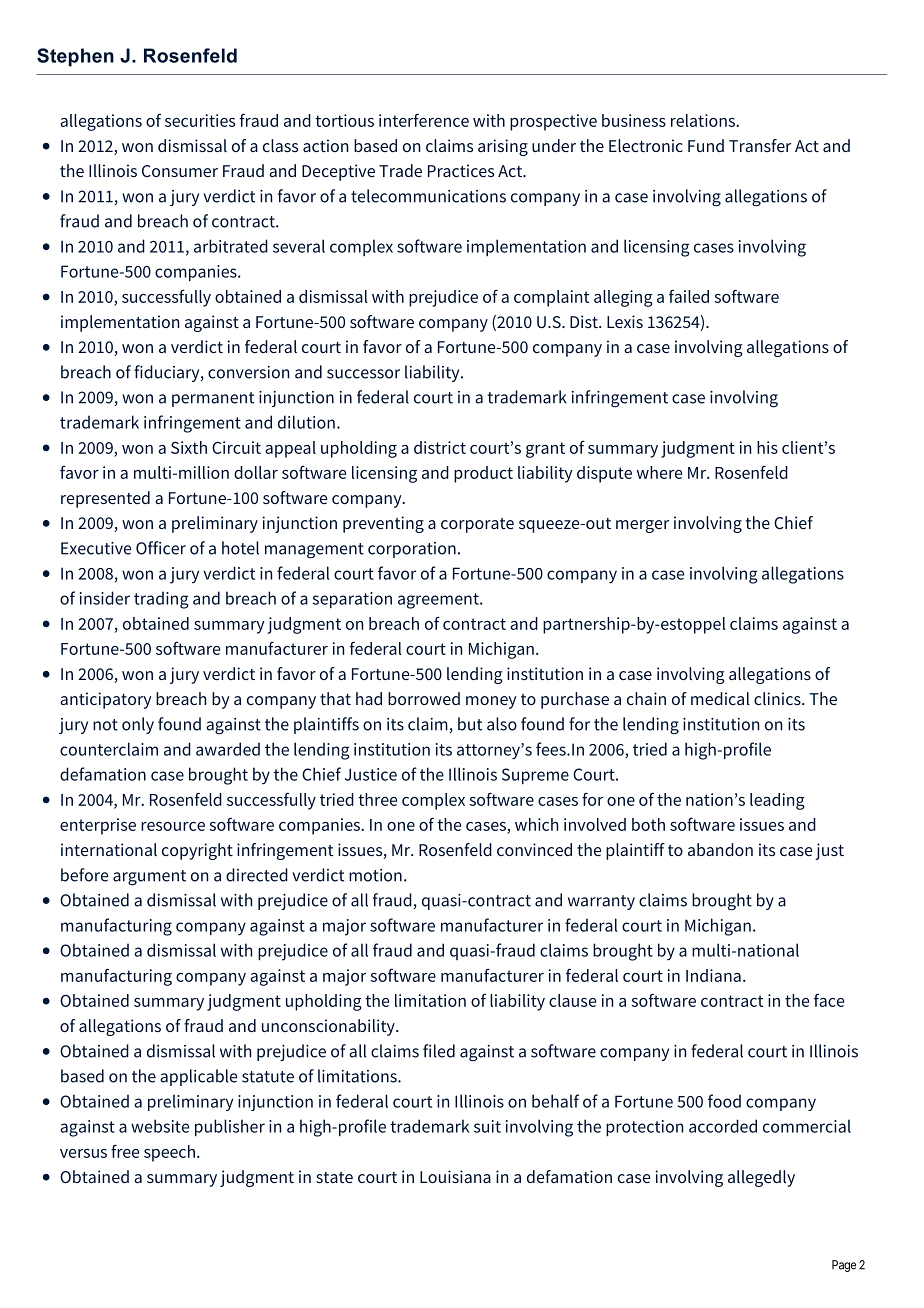  I want to click on leading, so click(777, 801).
